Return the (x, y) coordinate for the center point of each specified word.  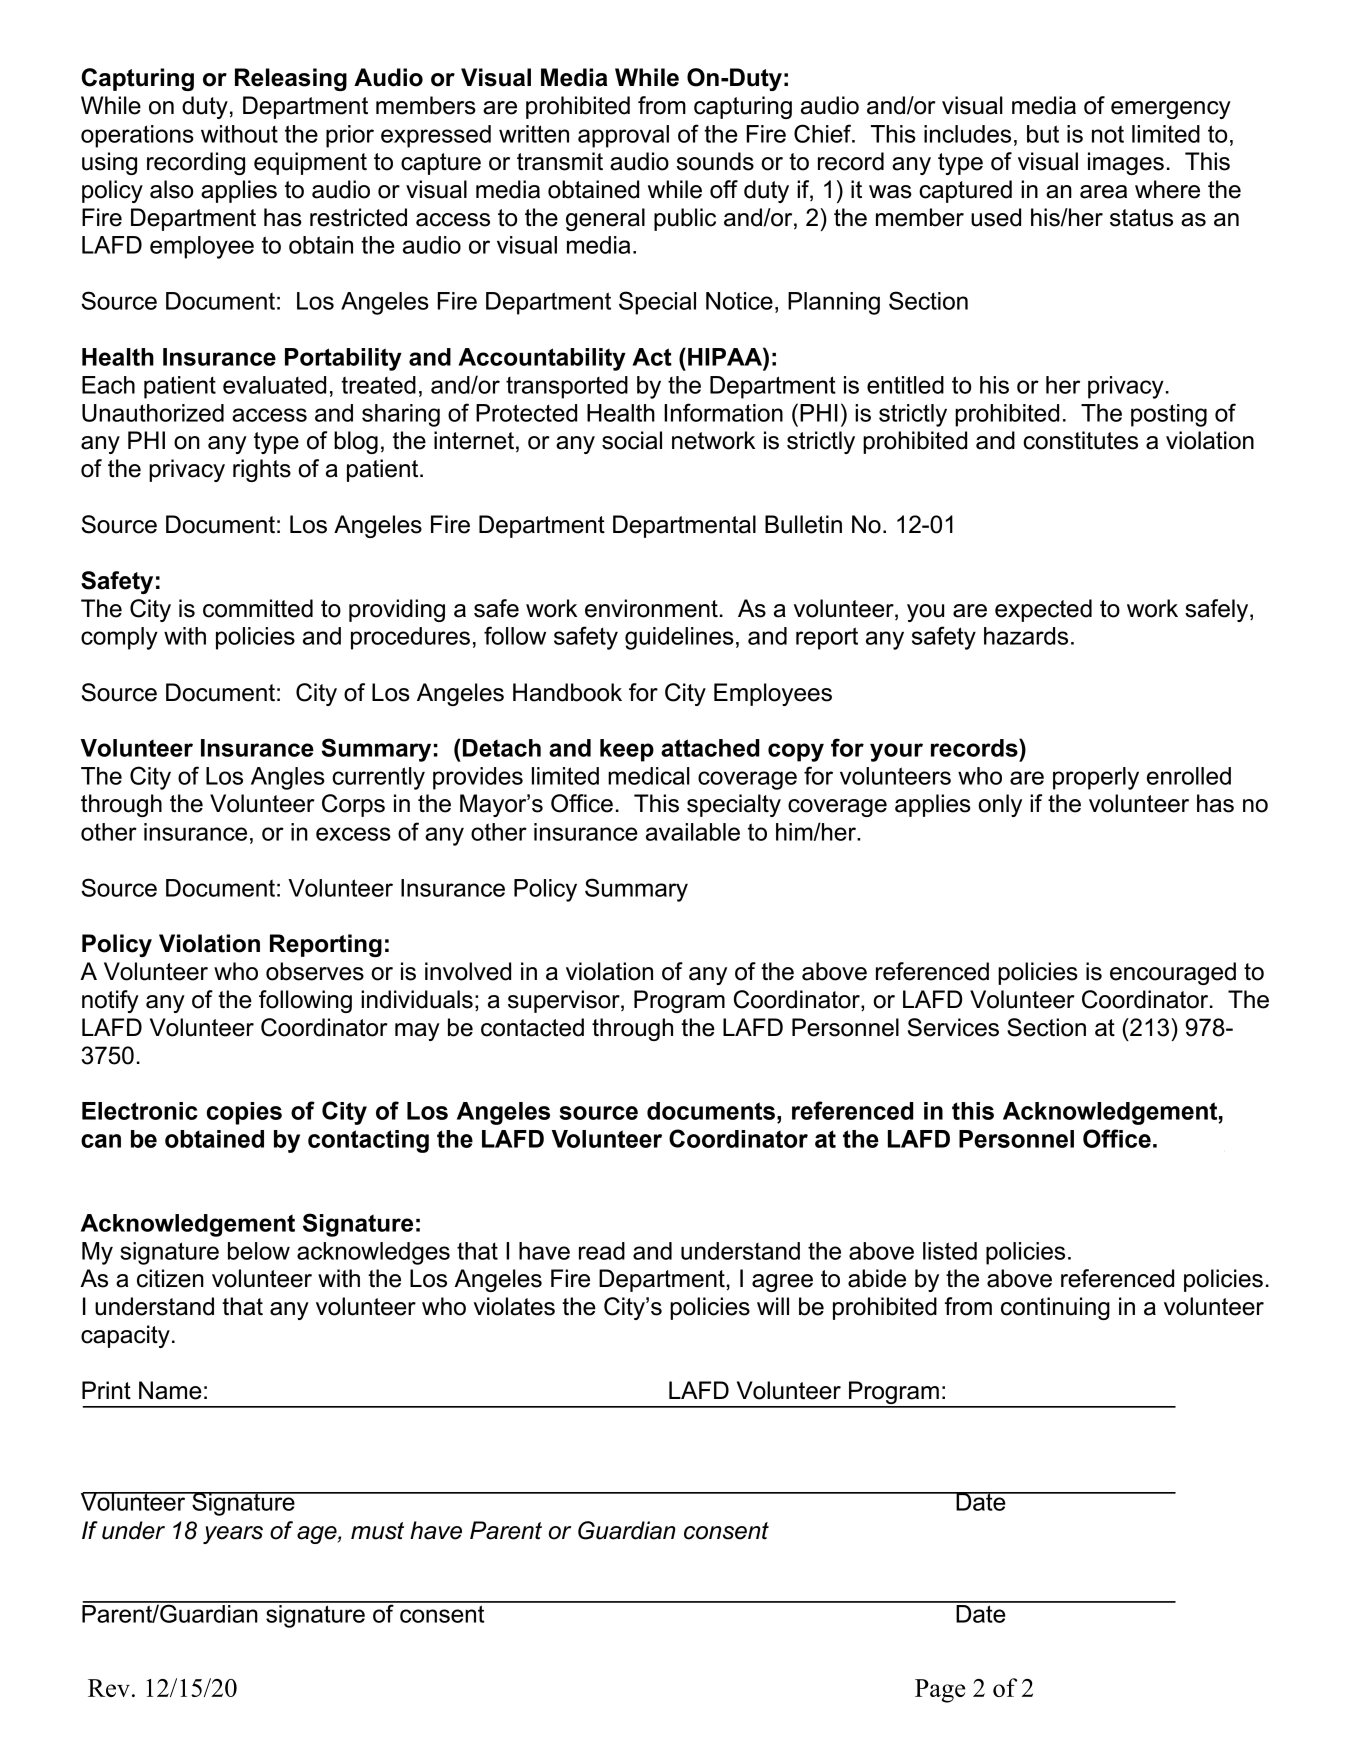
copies (244, 1113)
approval (623, 136)
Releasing (291, 79)
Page (940, 1691)
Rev (109, 1688)
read (602, 1251)
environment (651, 608)
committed (258, 608)
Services (953, 1027)
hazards (1026, 636)
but (1043, 134)
